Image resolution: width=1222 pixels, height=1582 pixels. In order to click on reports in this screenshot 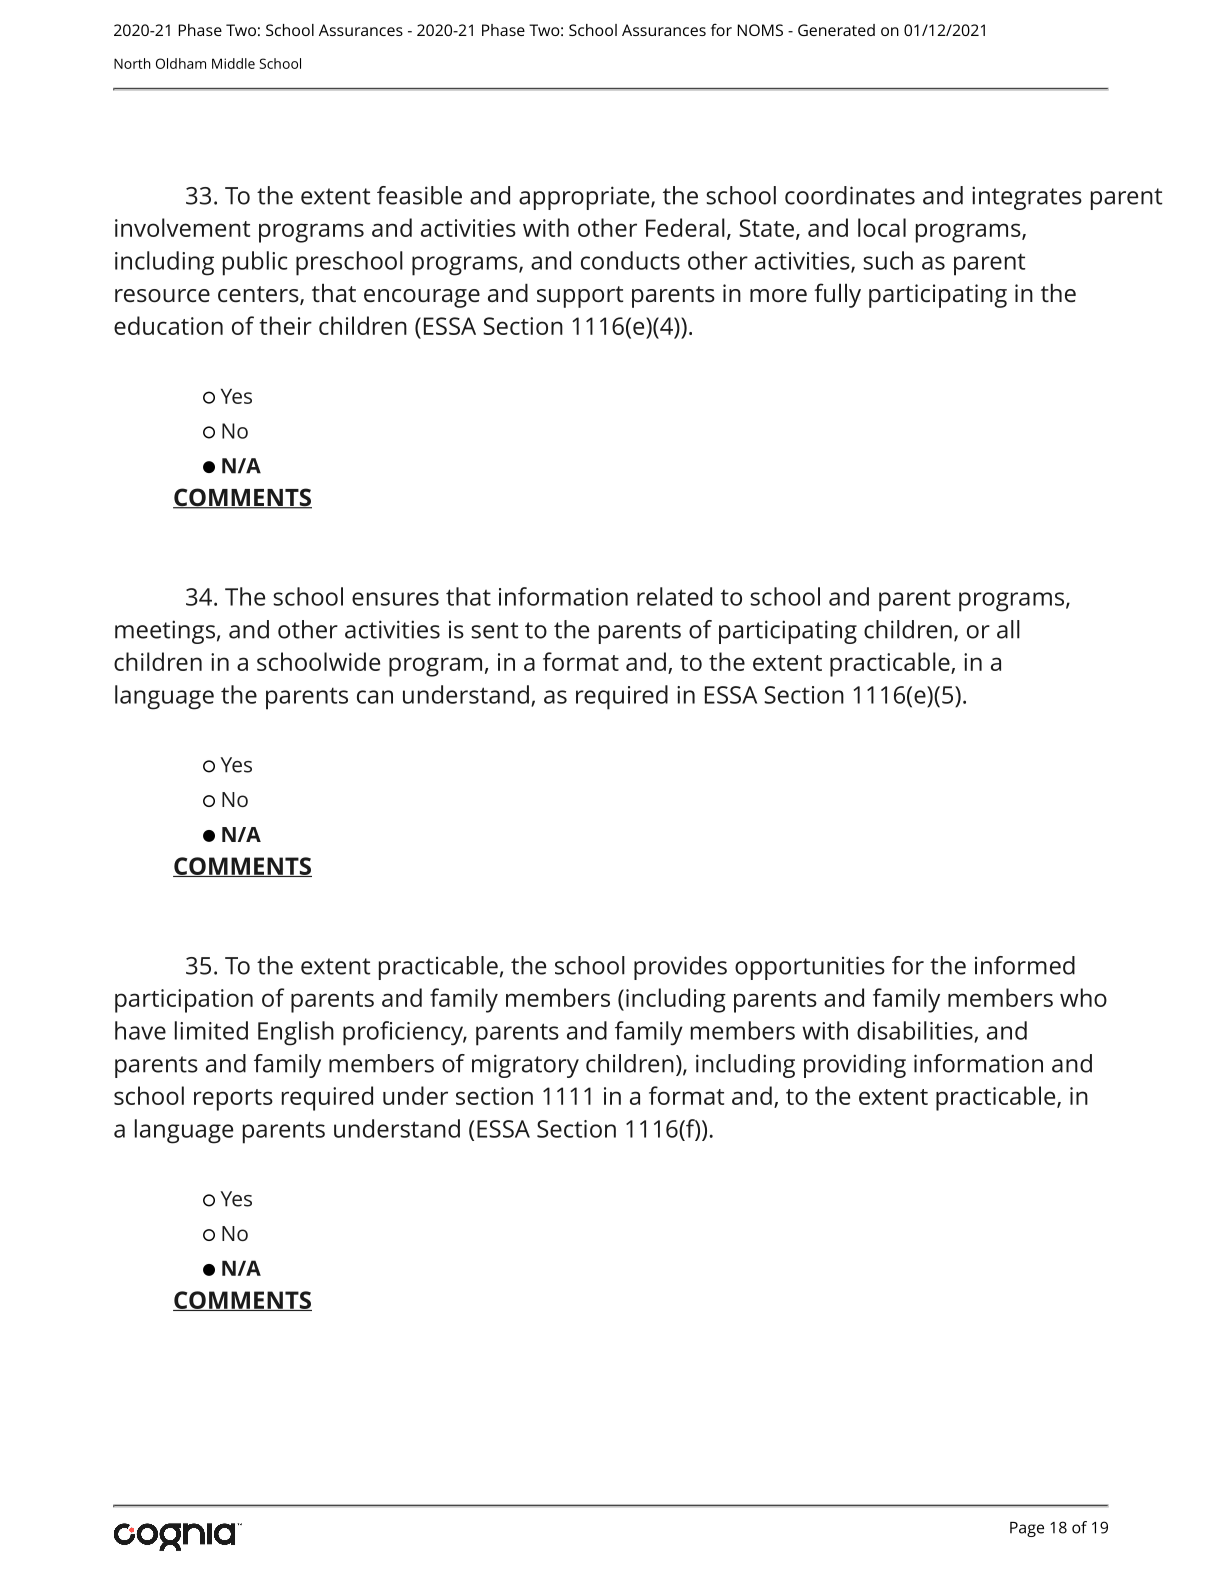, I will do `click(233, 1100)`.
